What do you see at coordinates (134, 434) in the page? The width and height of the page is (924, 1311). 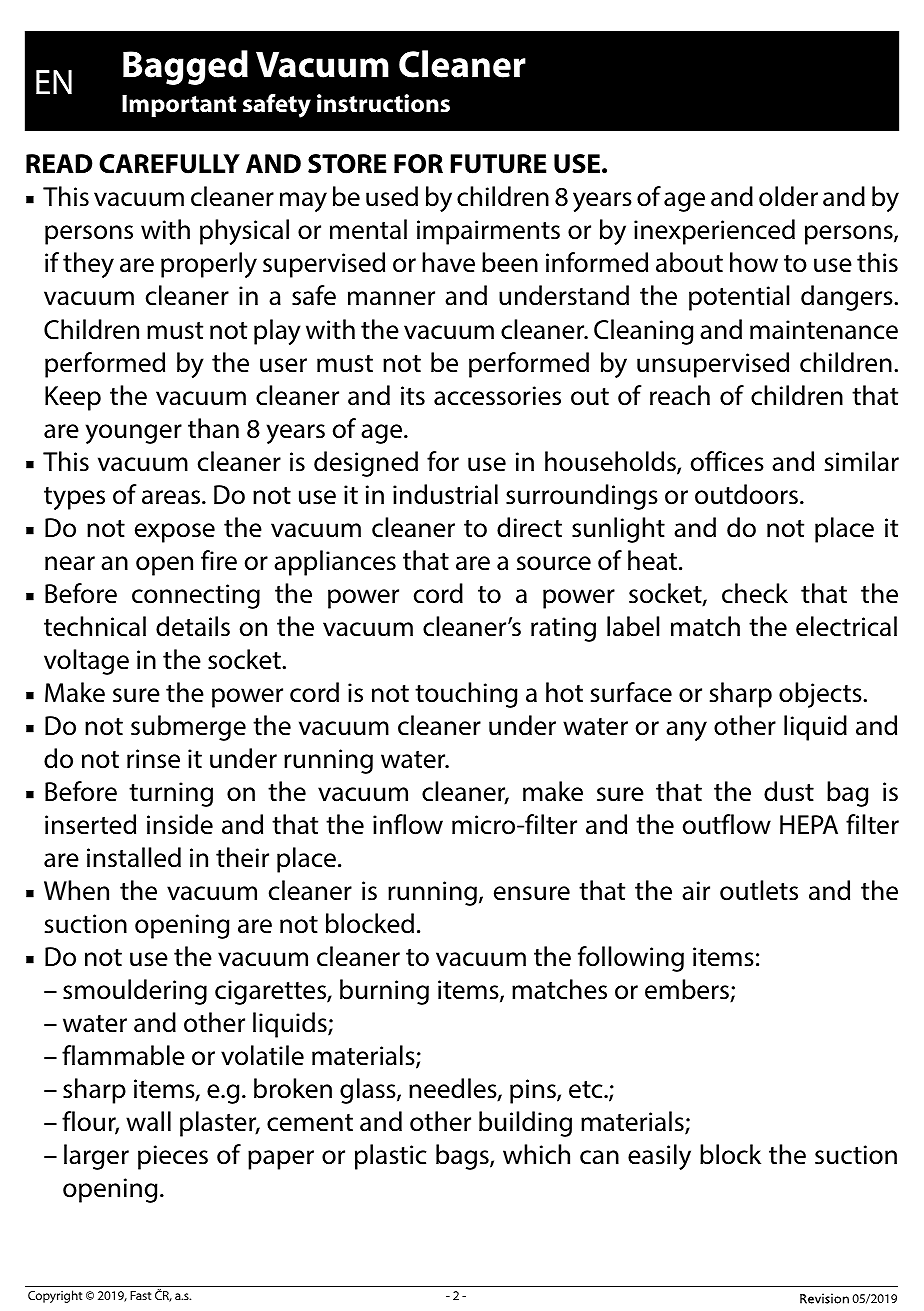 I see `younger` at bounding box center [134, 434].
